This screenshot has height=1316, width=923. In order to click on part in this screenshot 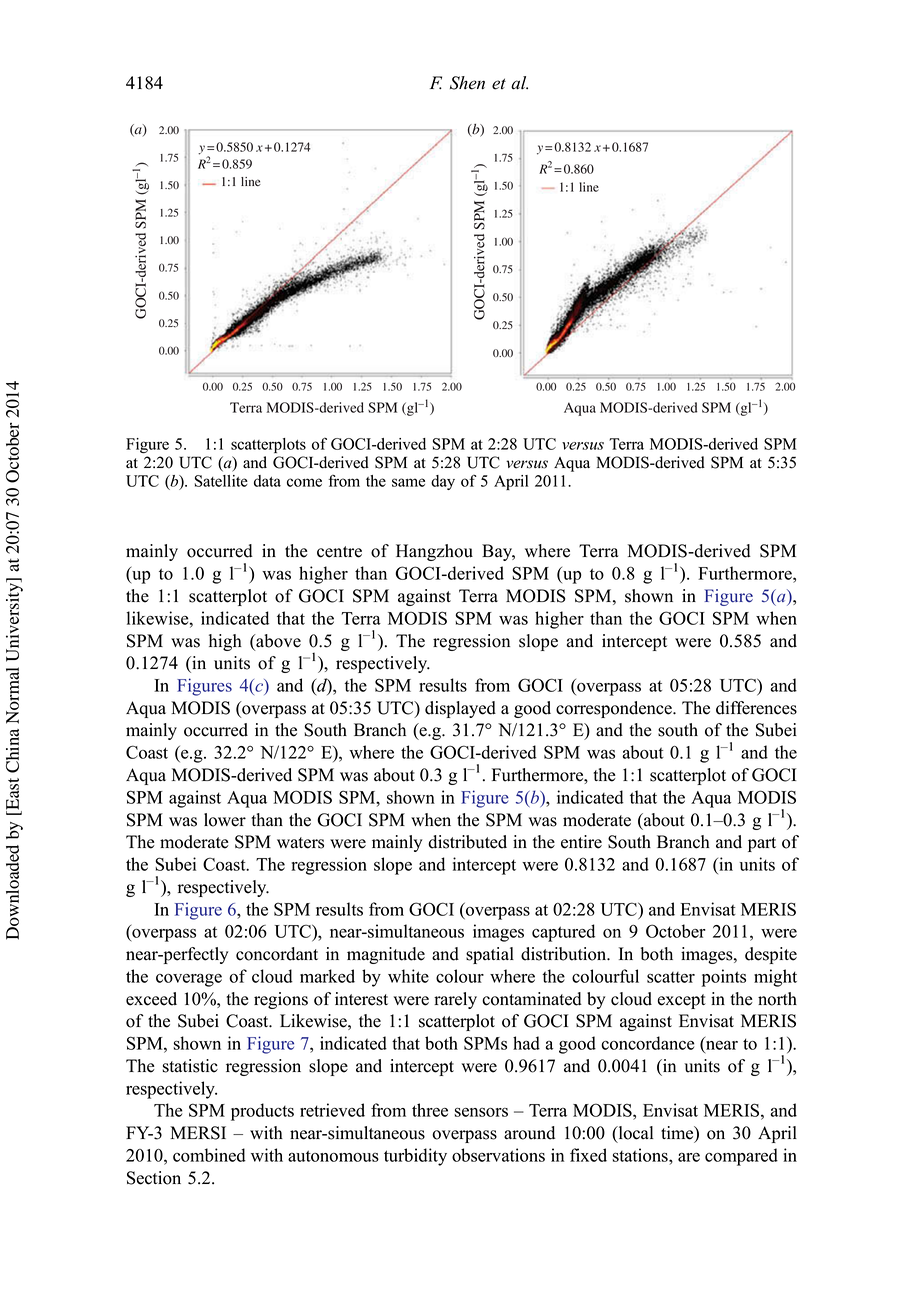, I will do `click(762, 844)`.
